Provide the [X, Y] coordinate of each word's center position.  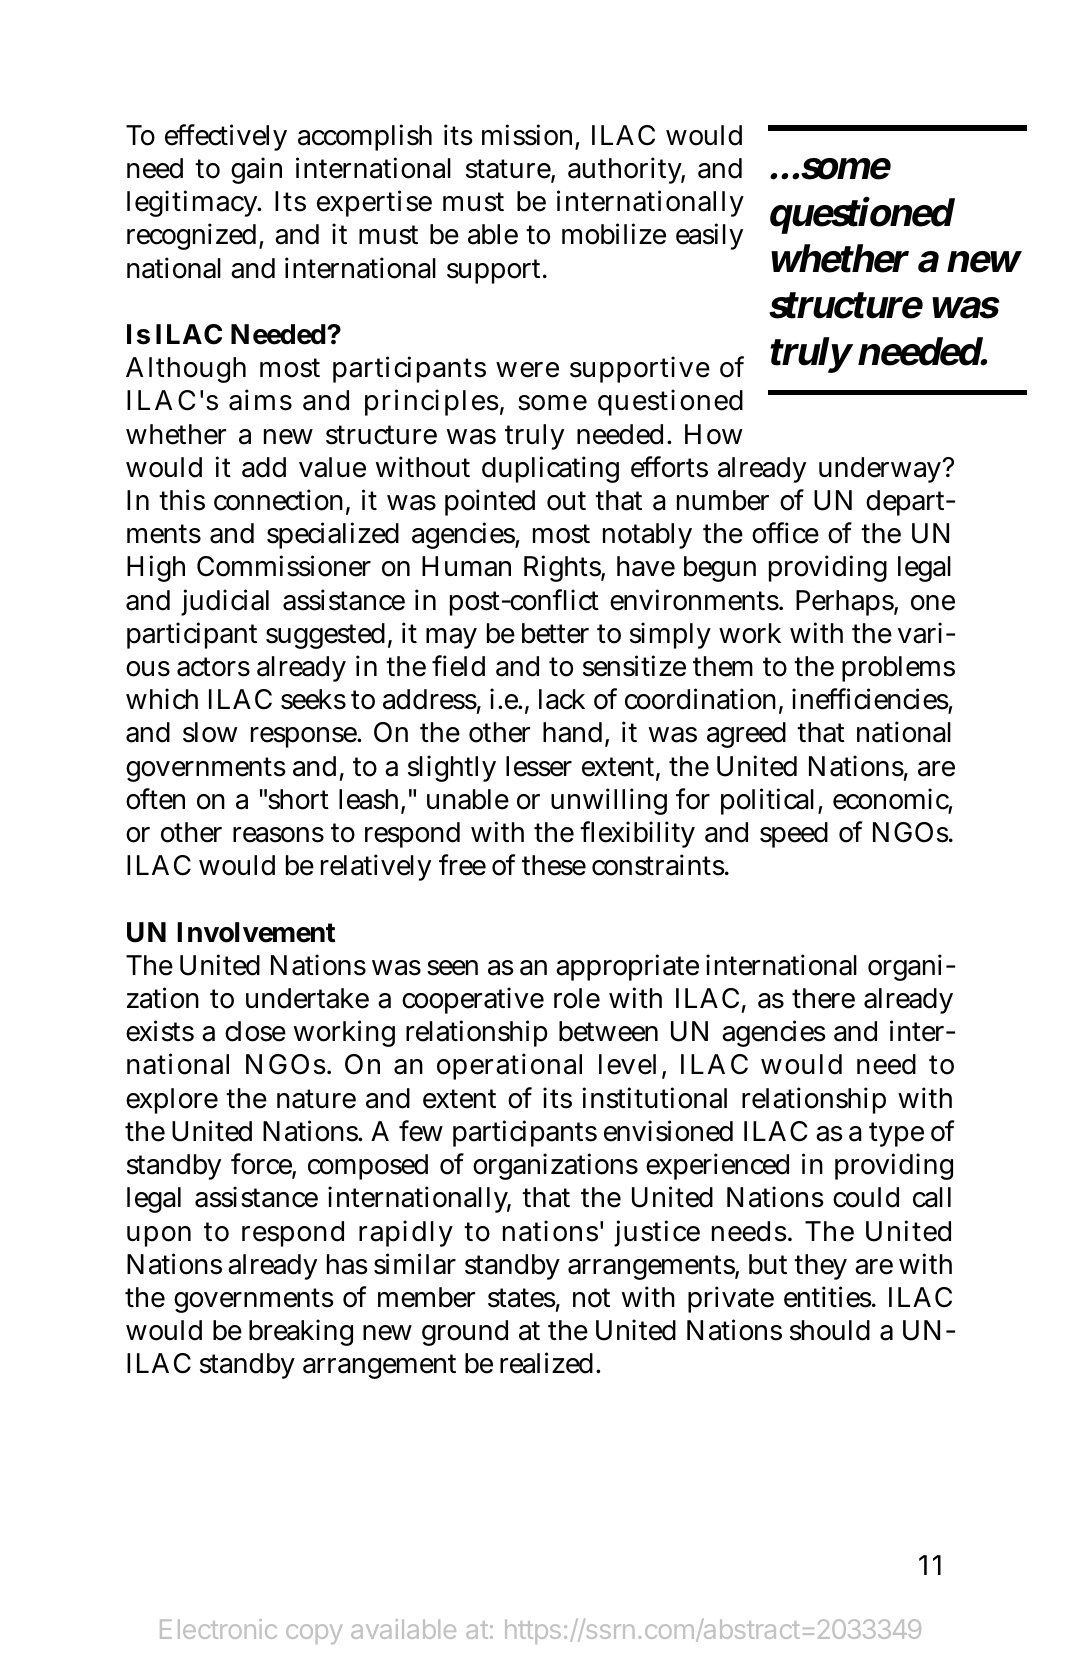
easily [709, 236]
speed [794, 835]
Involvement [256, 932]
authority [626, 170]
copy [314, 1634]
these [554, 865]
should [830, 1330]
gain [256, 170]
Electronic [218, 1629]
